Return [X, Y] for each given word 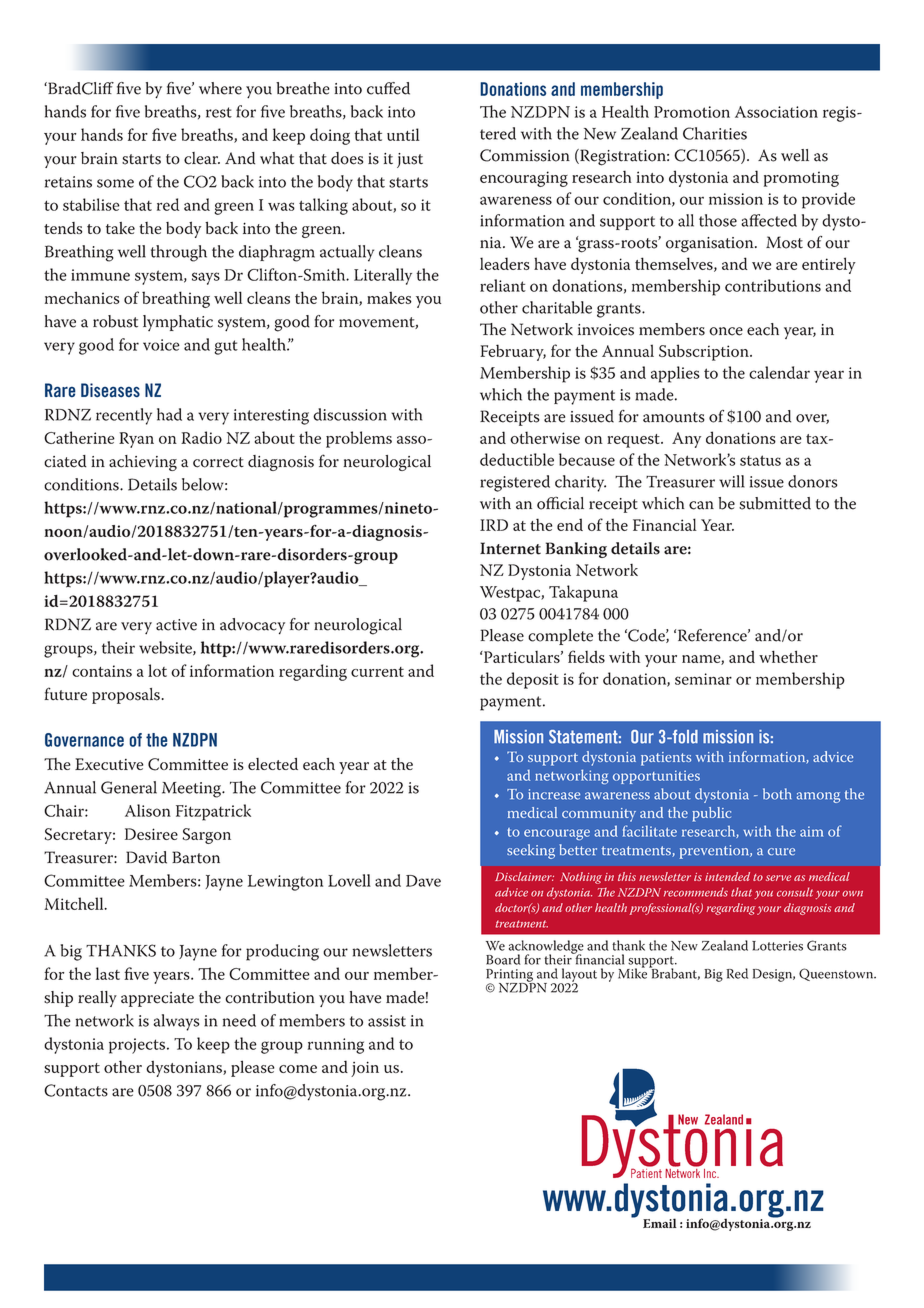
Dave [423, 881]
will [732, 481]
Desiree [151, 834]
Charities [715, 133]
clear [202, 158]
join [365, 1069]
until [403, 134]
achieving [143, 463]
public [711, 814]
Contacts [76, 1090]
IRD [494, 525]
